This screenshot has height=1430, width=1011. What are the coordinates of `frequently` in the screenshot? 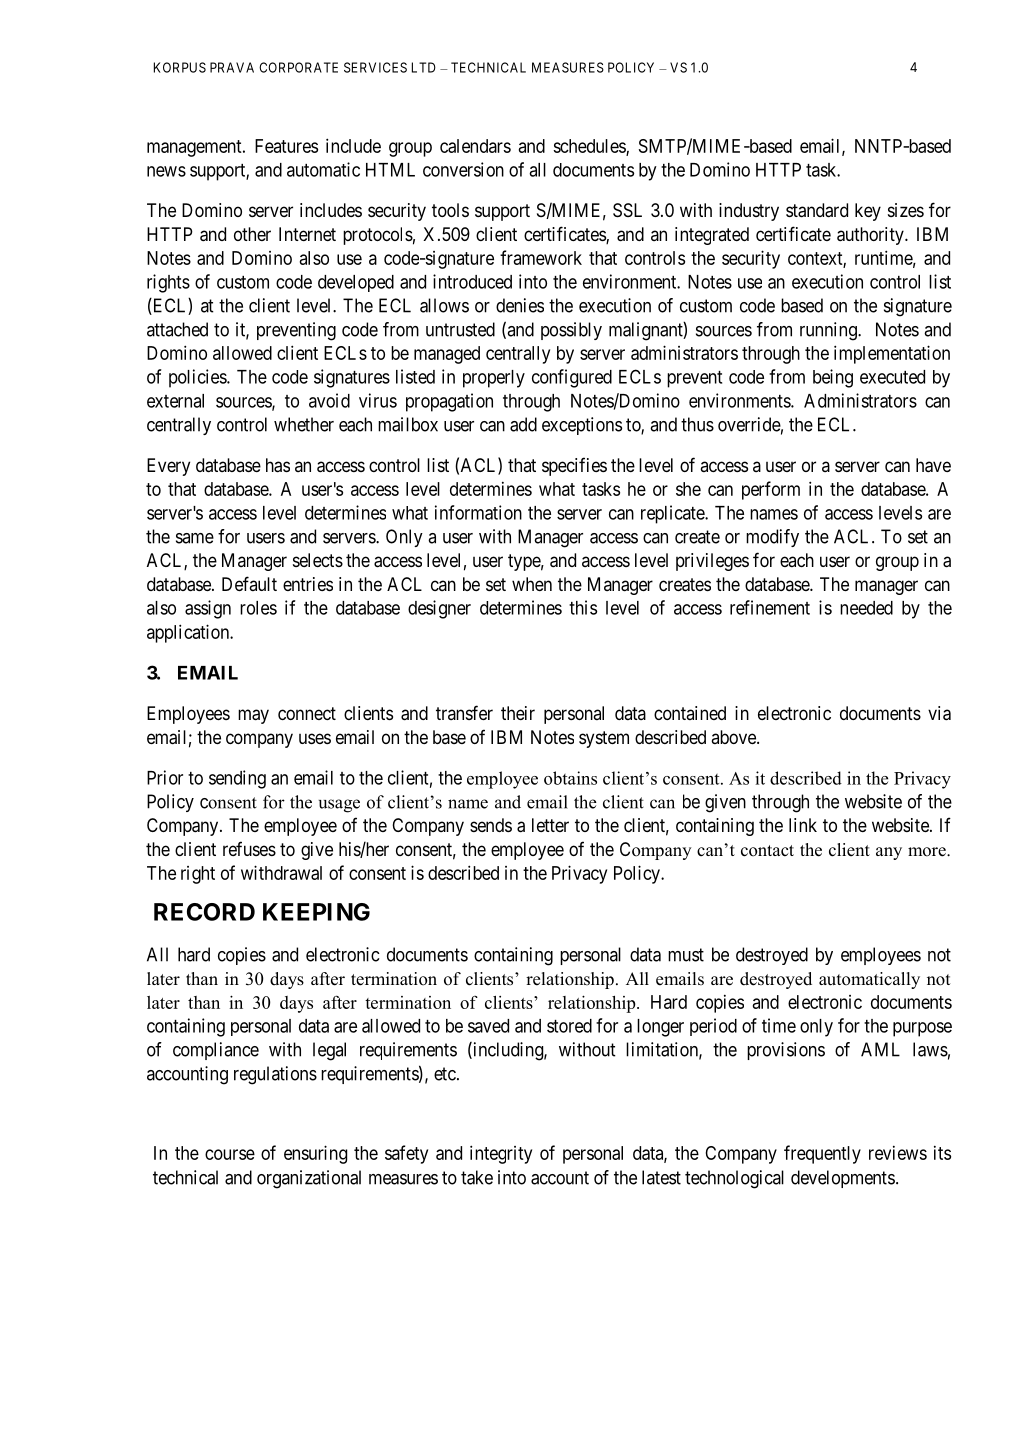 It's located at (822, 1154).
